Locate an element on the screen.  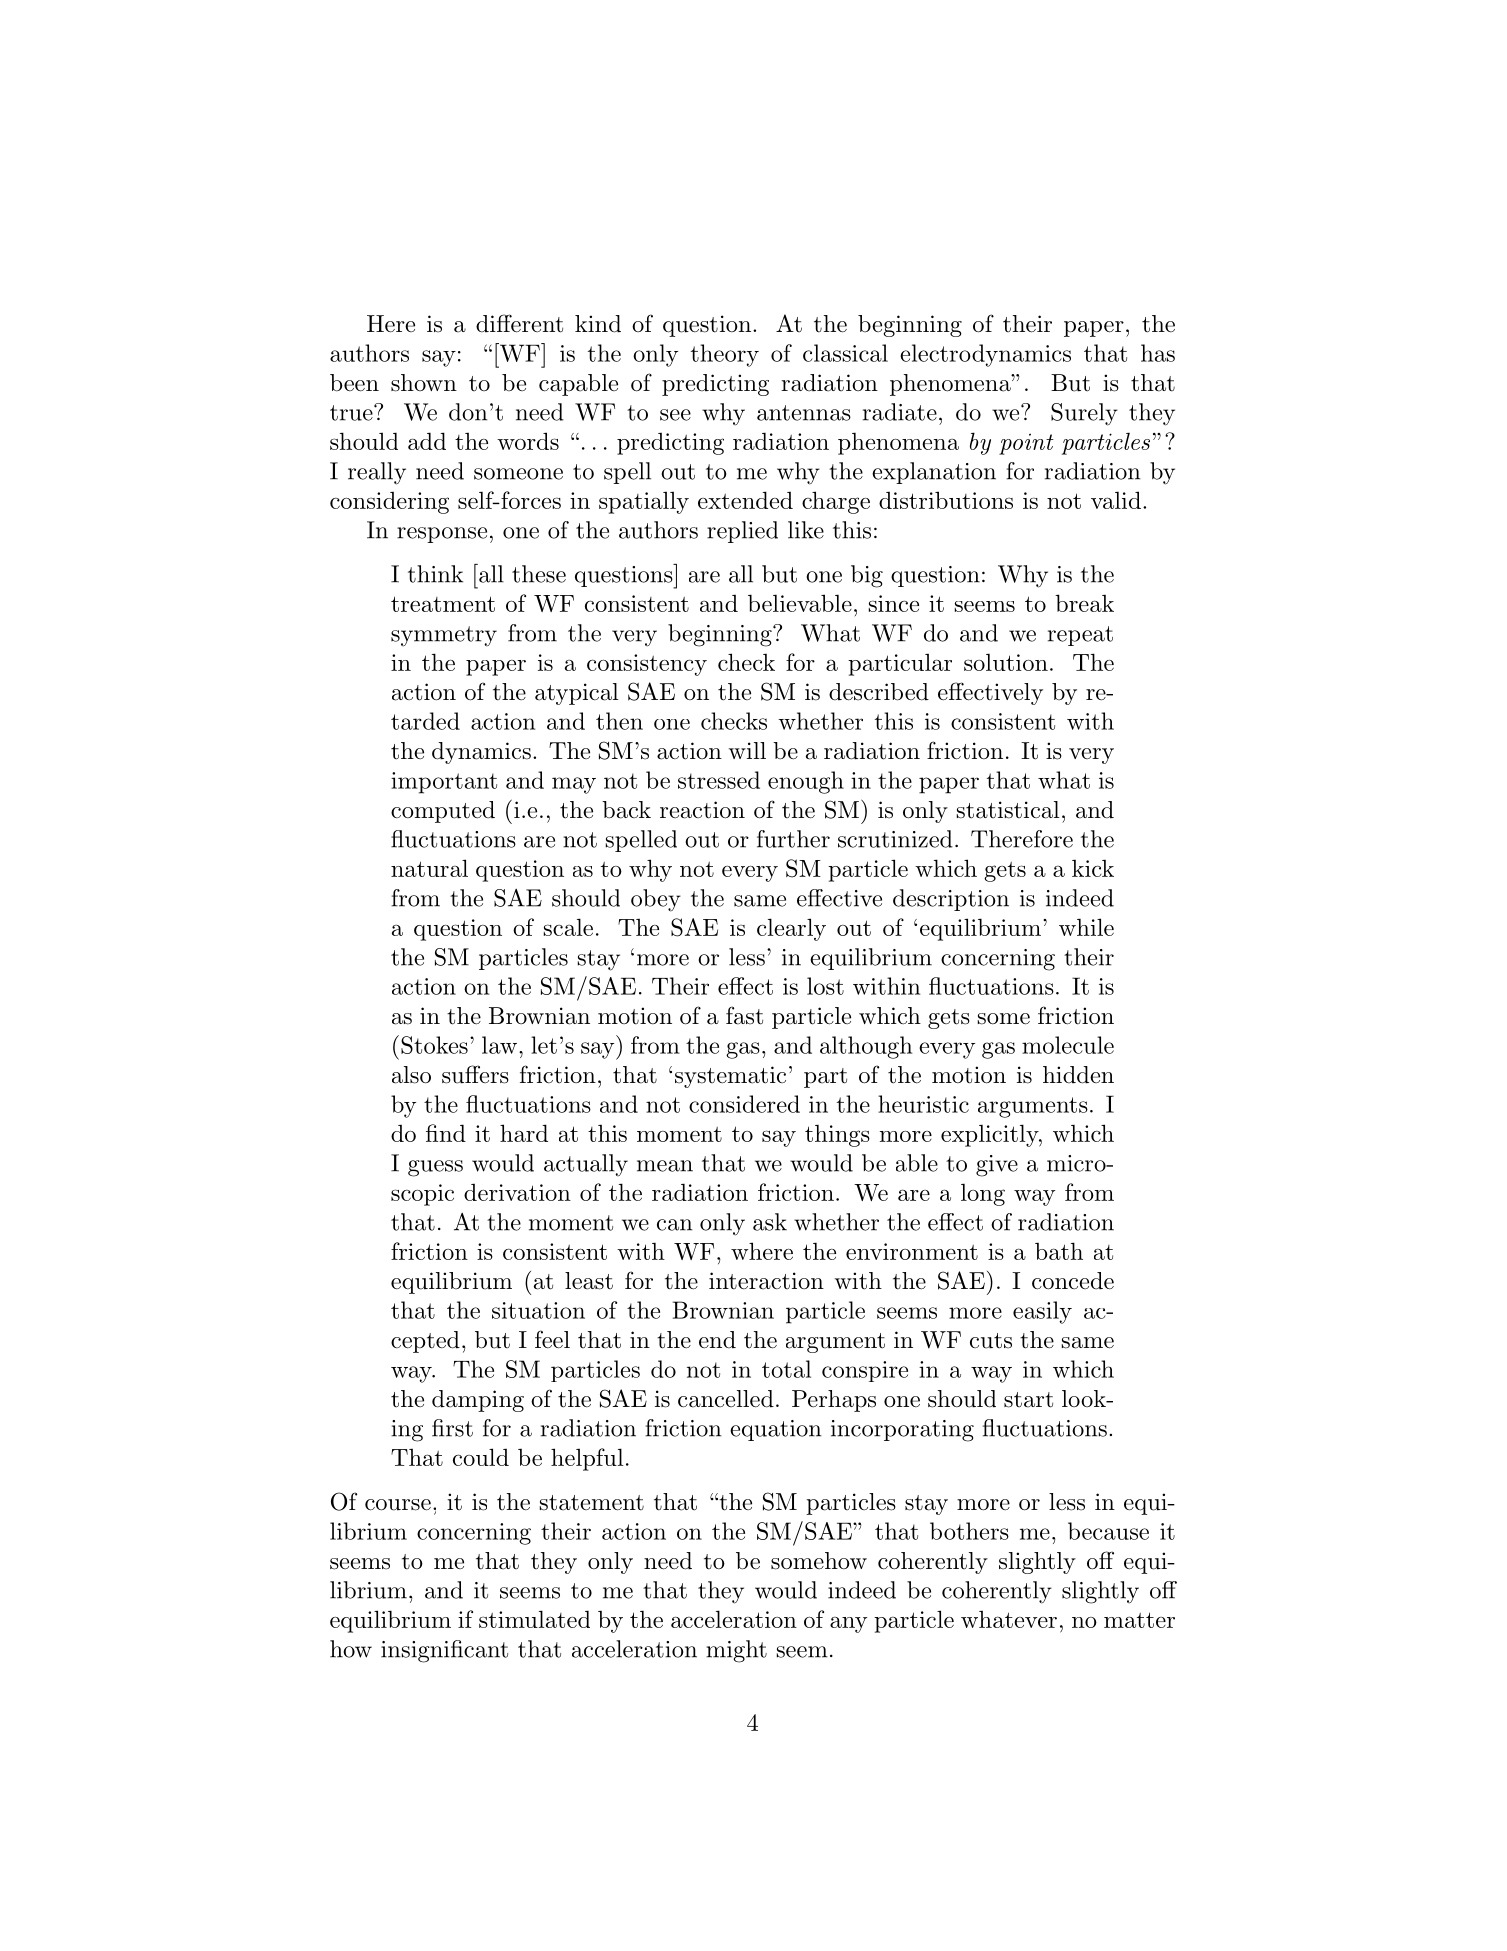
find is located at coordinates (446, 1133).
